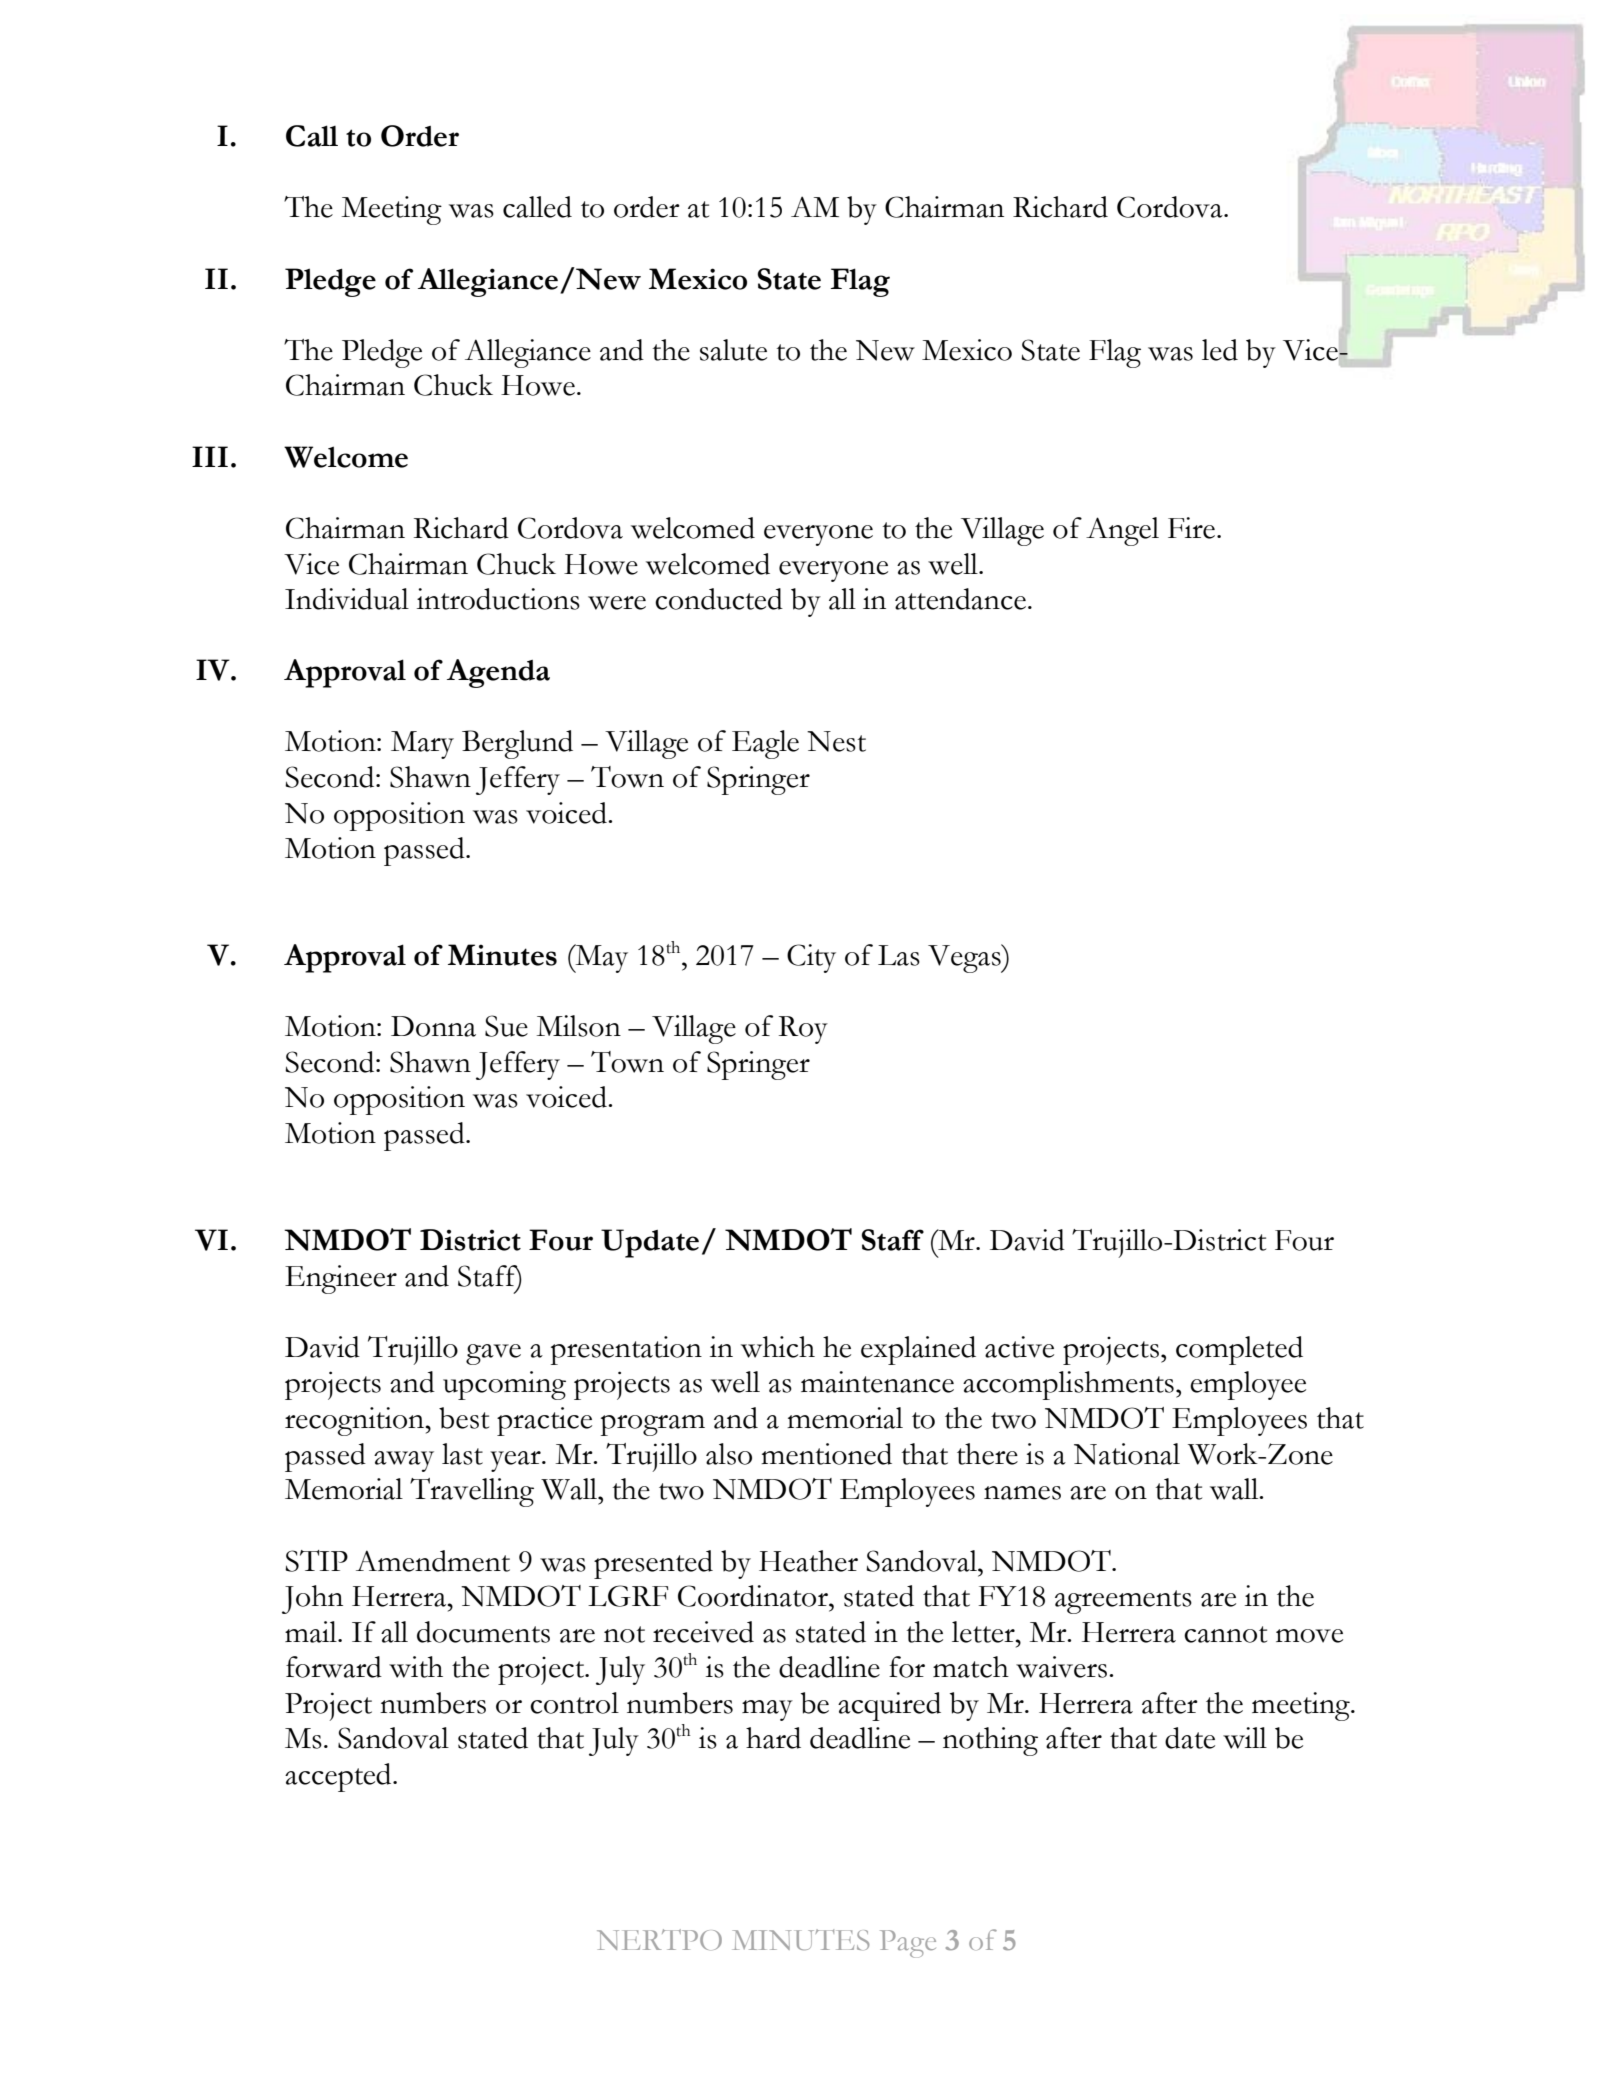 This image has height=2089, width=1614. What do you see at coordinates (1191, 528) in the image?
I see `Fire` at bounding box center [1191, 528].
